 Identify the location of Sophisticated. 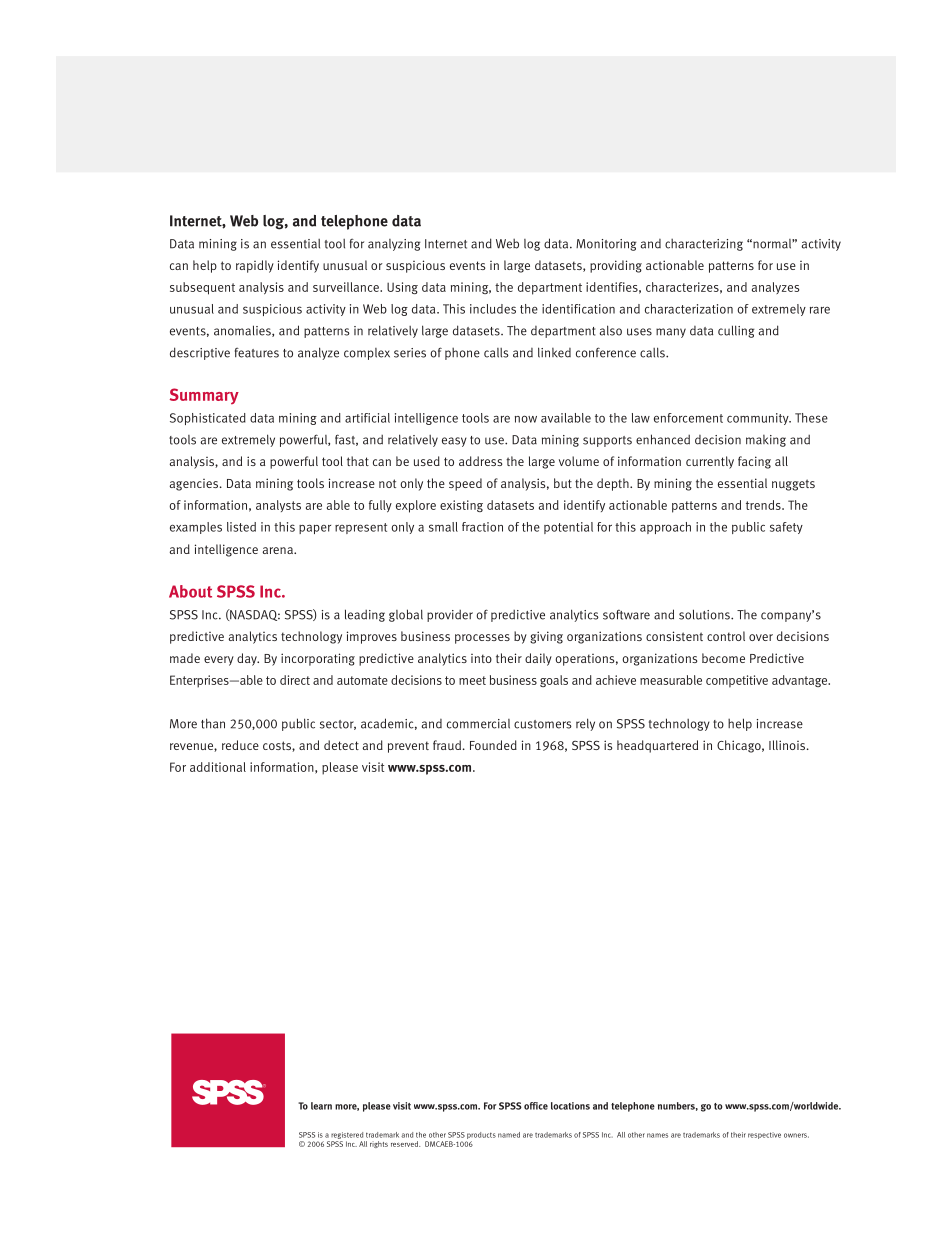
(208, 419).
